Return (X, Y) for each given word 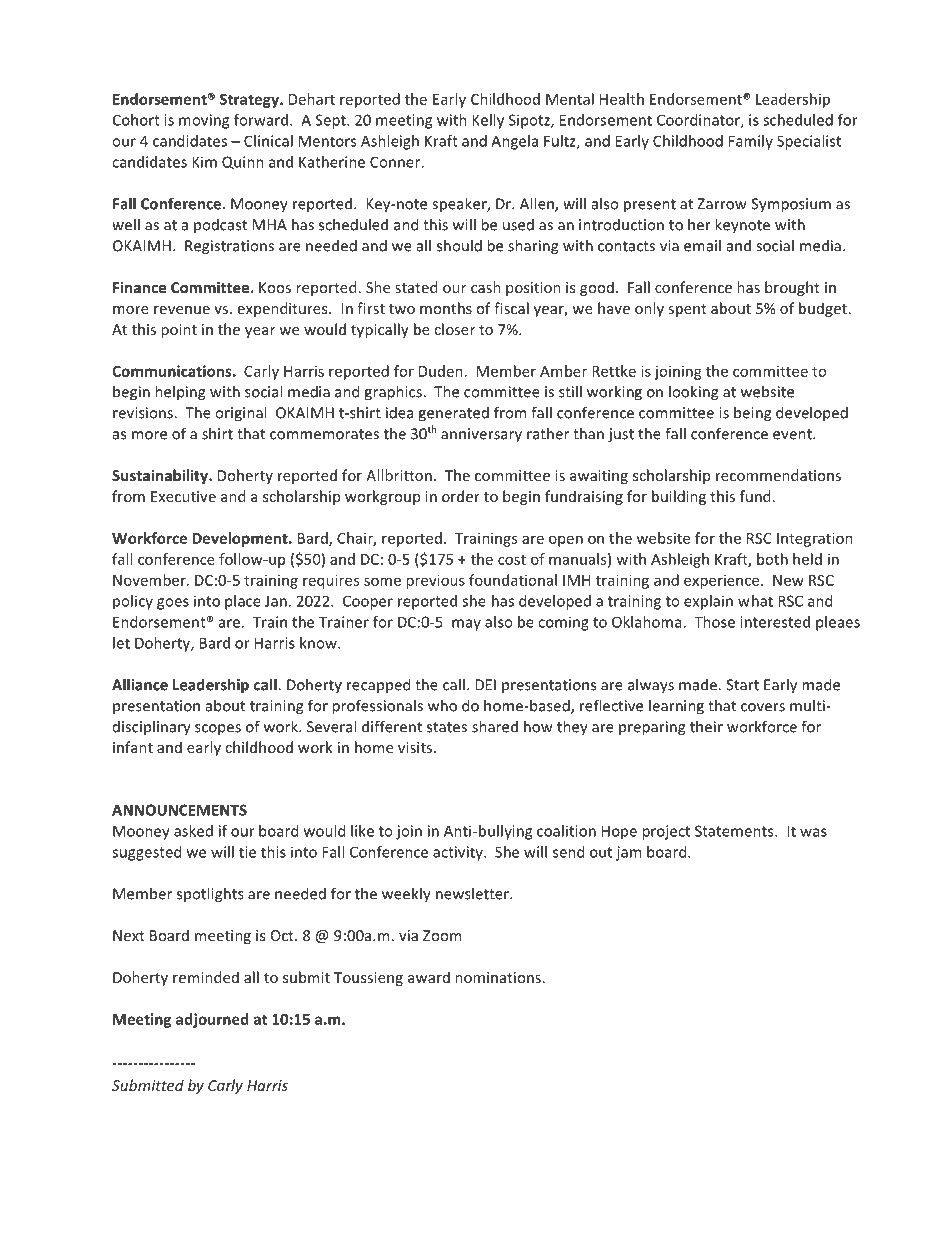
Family (751, 142)
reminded (206, 977)
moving (204, 121)
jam (628, 853)
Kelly (488, 121)
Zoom (442, 935)
